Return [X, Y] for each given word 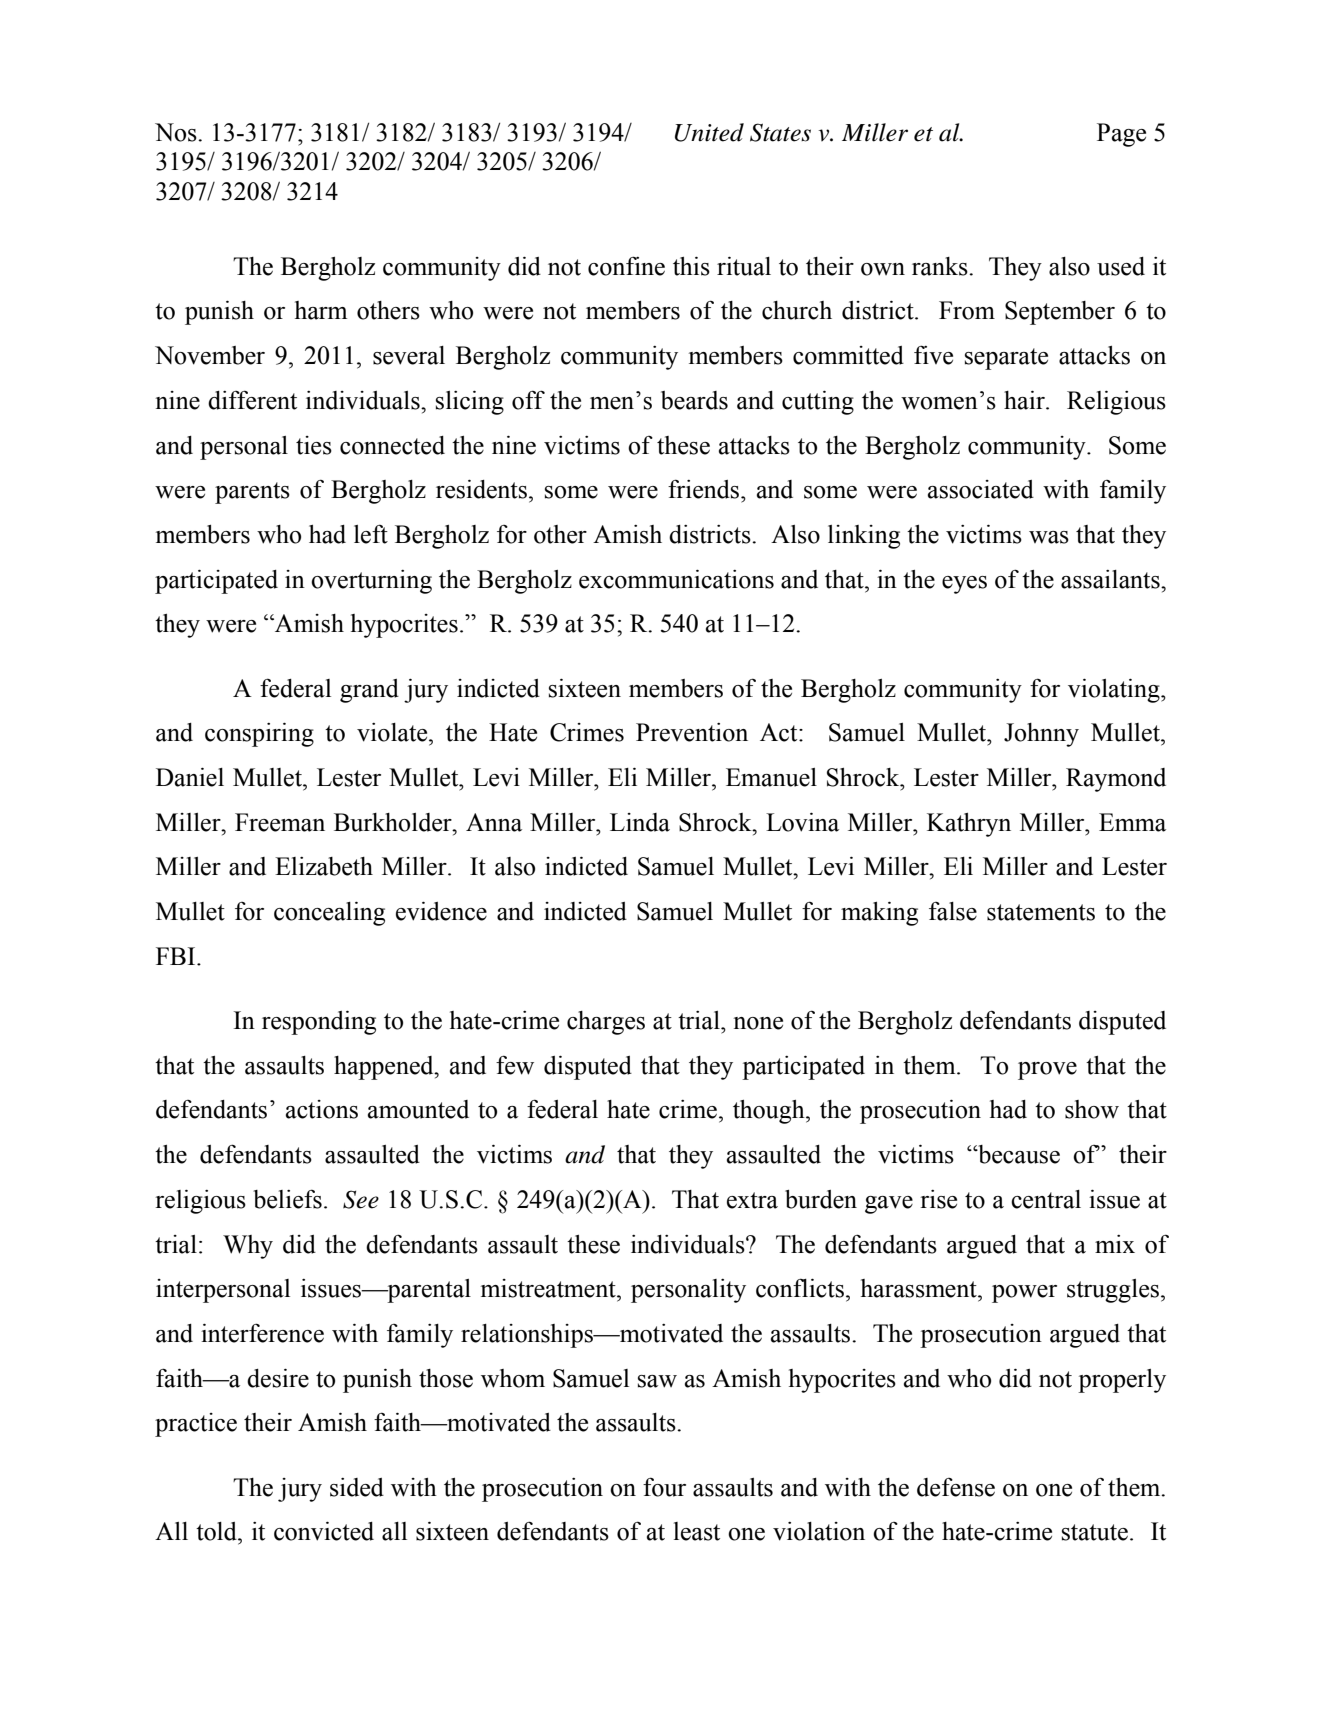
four [664, 1487]
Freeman [280, 822]
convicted [324, 1531]
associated [981, 489]
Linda [640, 822]
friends [705, 489]
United [709, 132]
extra [752, 1200]
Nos [177, 132]
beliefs [287, 1199]
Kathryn [969, 825]
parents [252, 493]
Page [1121, 135]
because [1018, 1154]
